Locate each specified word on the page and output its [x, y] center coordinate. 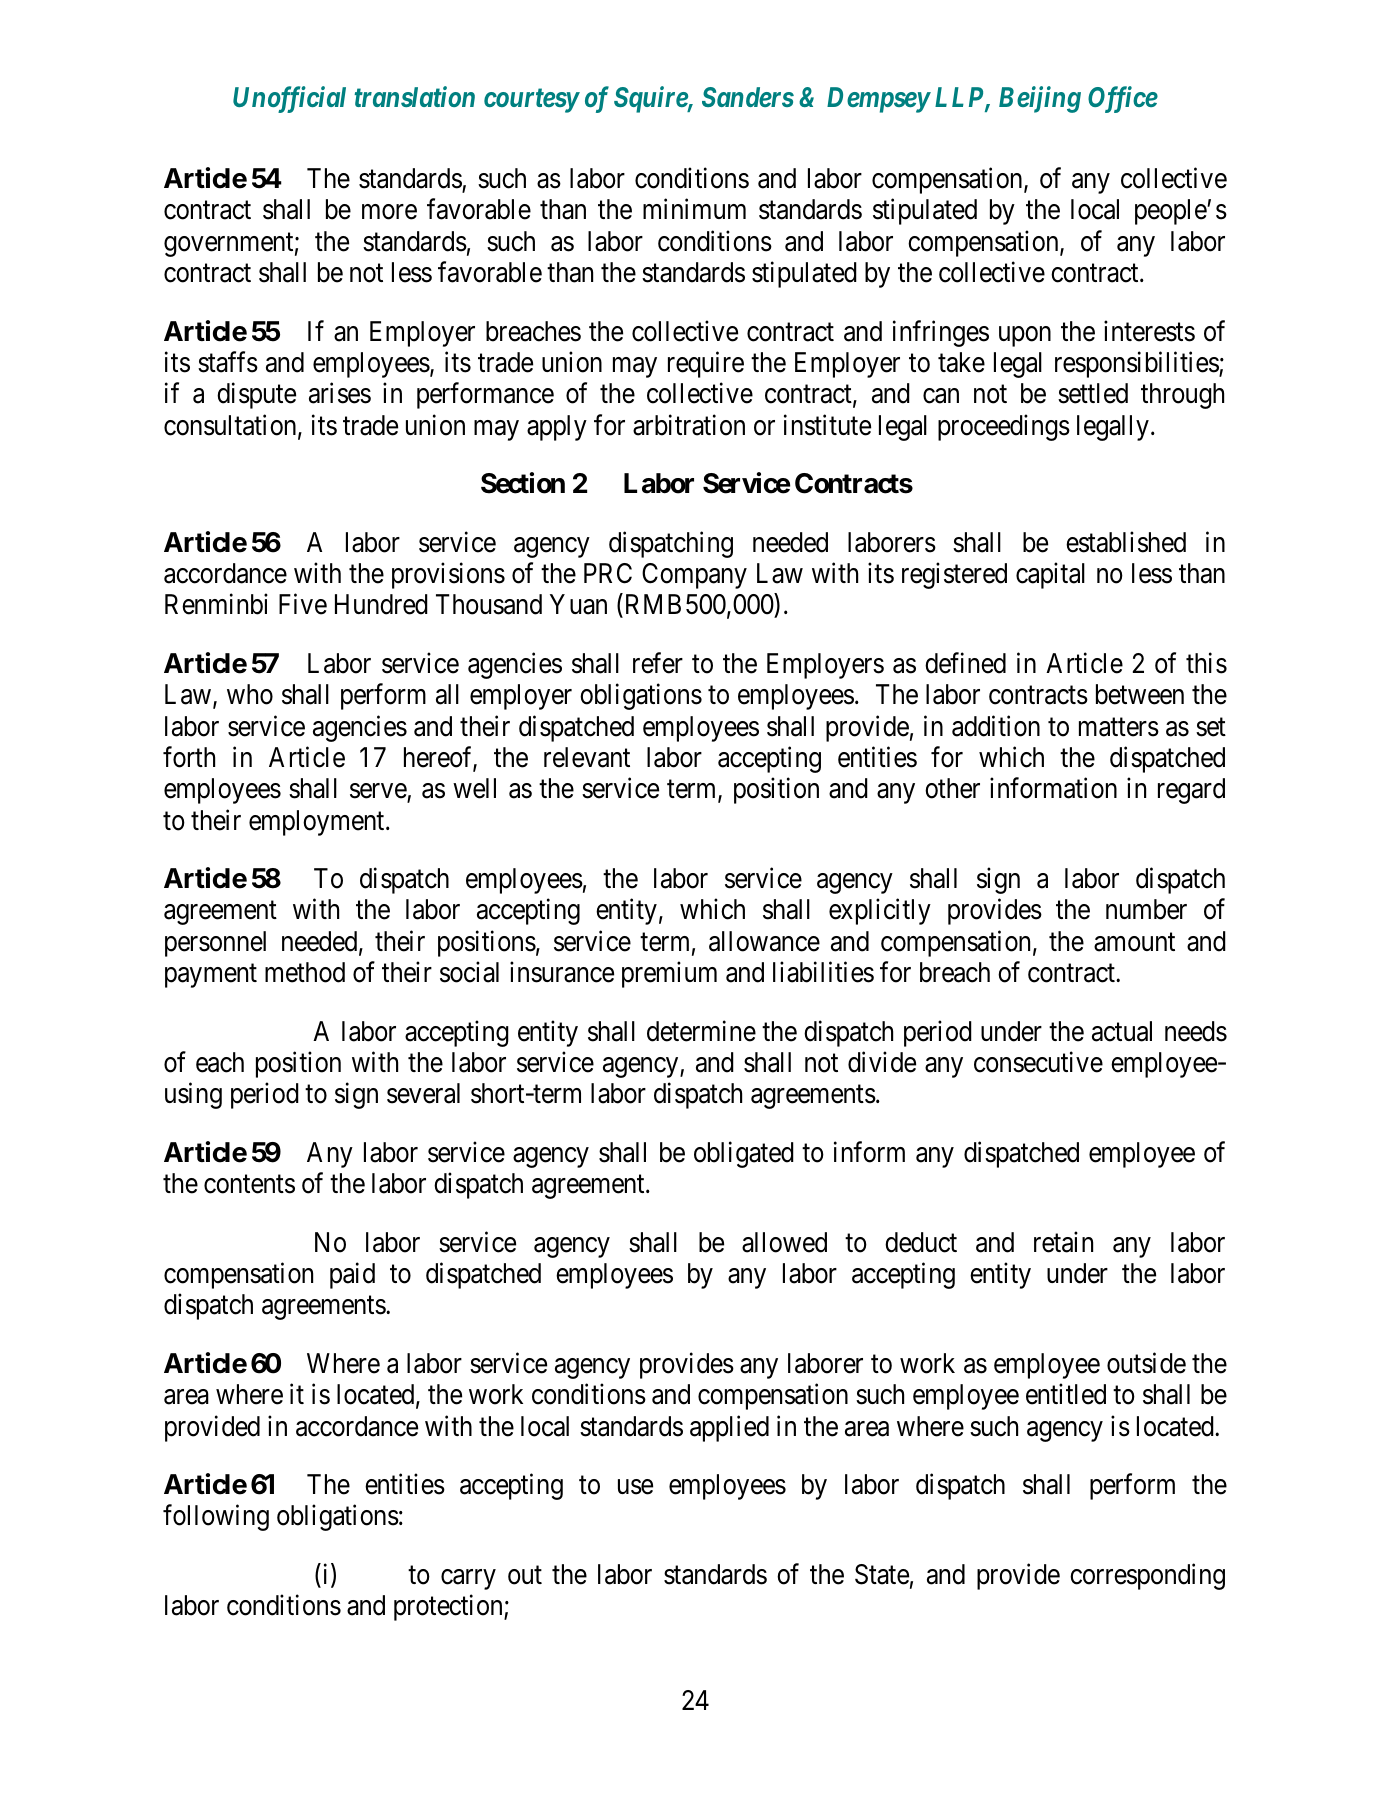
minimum [694, 209]
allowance [764, 941]
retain [1063, 1242]
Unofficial [289, 99]
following [216, 1518]
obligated [744, 1154]
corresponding [1147, 1576]
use [635, 1487]
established [1126, 542]
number [1146, 909]
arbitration [689, 425]
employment [318, 823]
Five [303, 604]
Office [1123, 99]
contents [249, 1184]
